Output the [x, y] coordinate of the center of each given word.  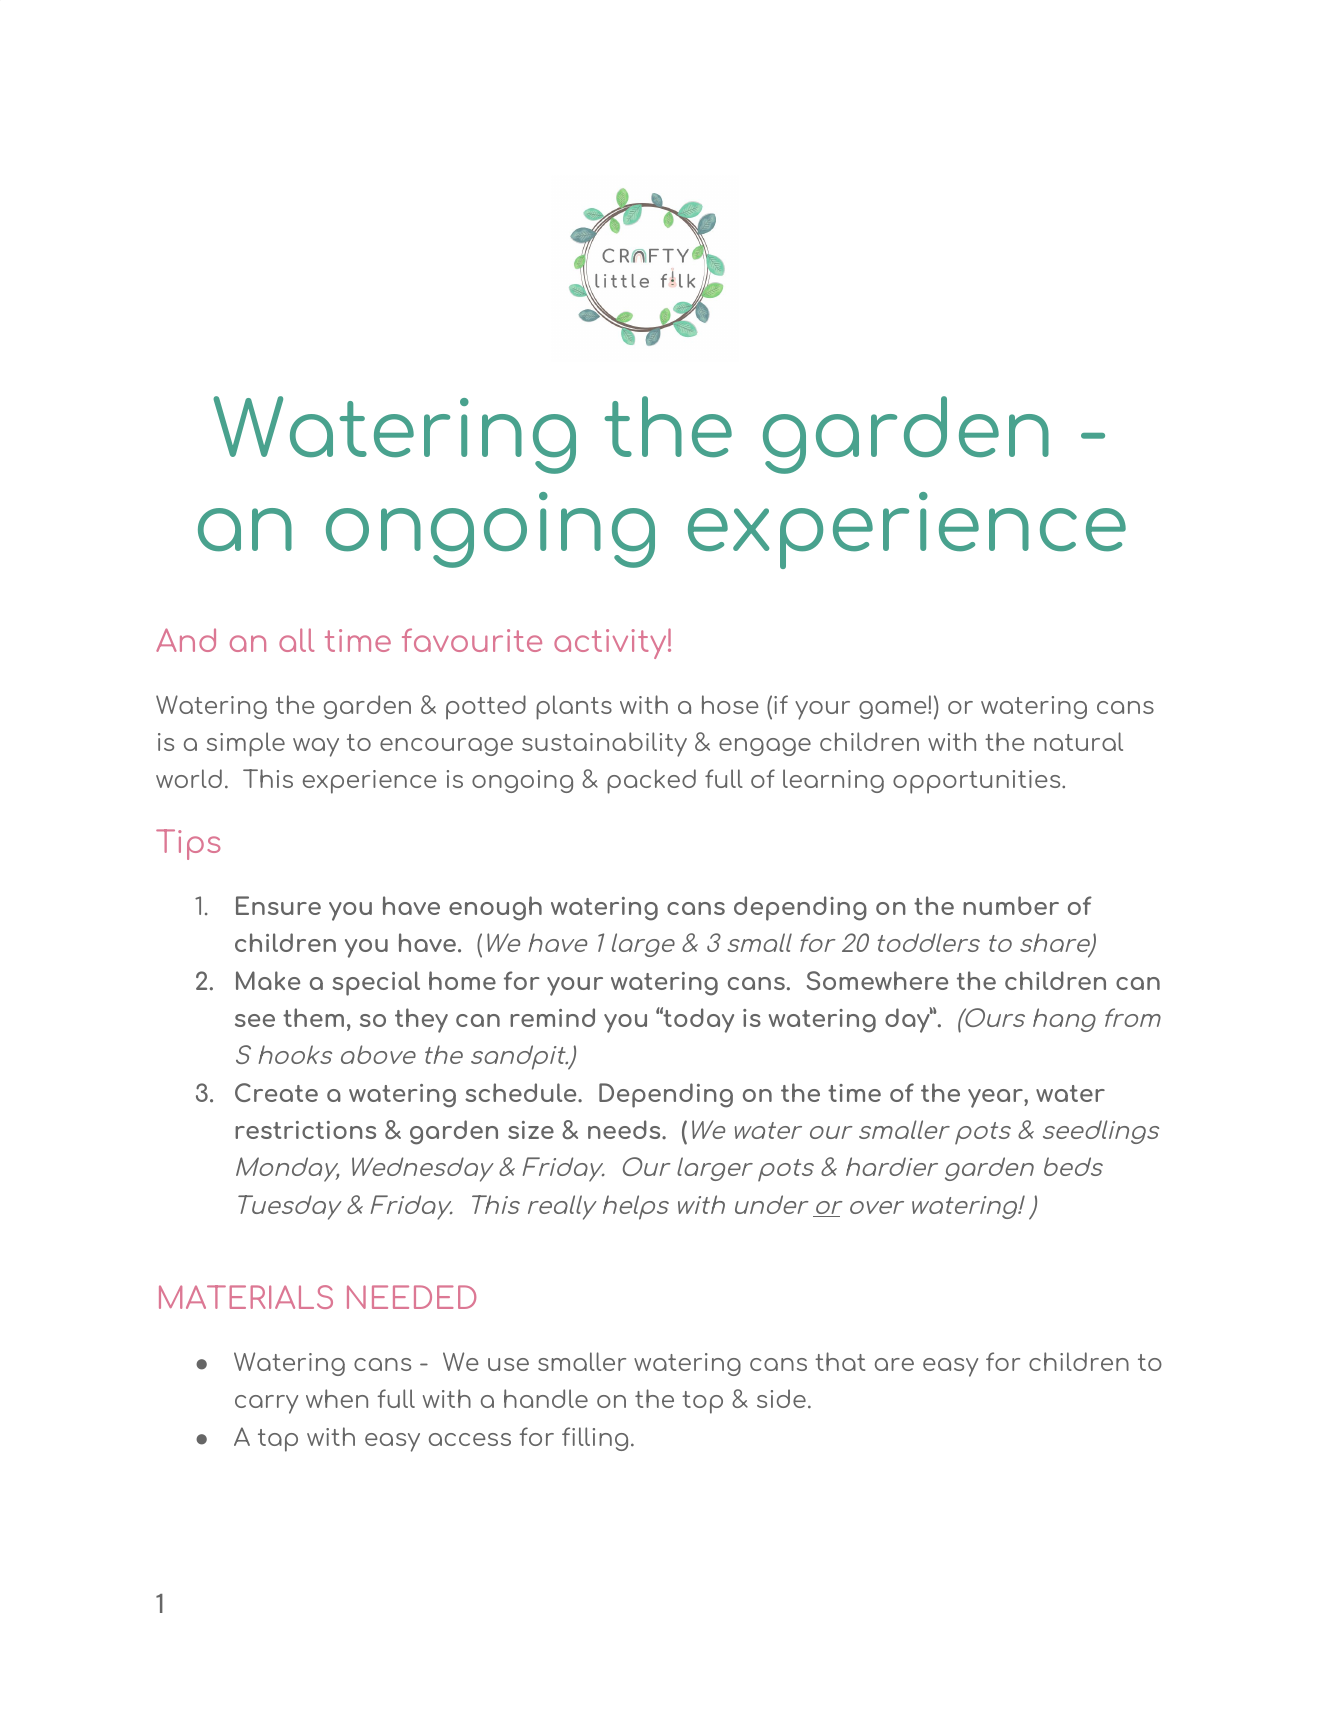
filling [595, 1439]
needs [625, 1129]
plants [574, 707]
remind [552, 1017]
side [781, 1398]
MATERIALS [246, 1297]
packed [651, 781]
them [313, 1017]
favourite [472, 640]
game [894, 710]
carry [266, 1404]
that [840, 1361]
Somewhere [877, 980]
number [1011, 905]
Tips [188, 844]
